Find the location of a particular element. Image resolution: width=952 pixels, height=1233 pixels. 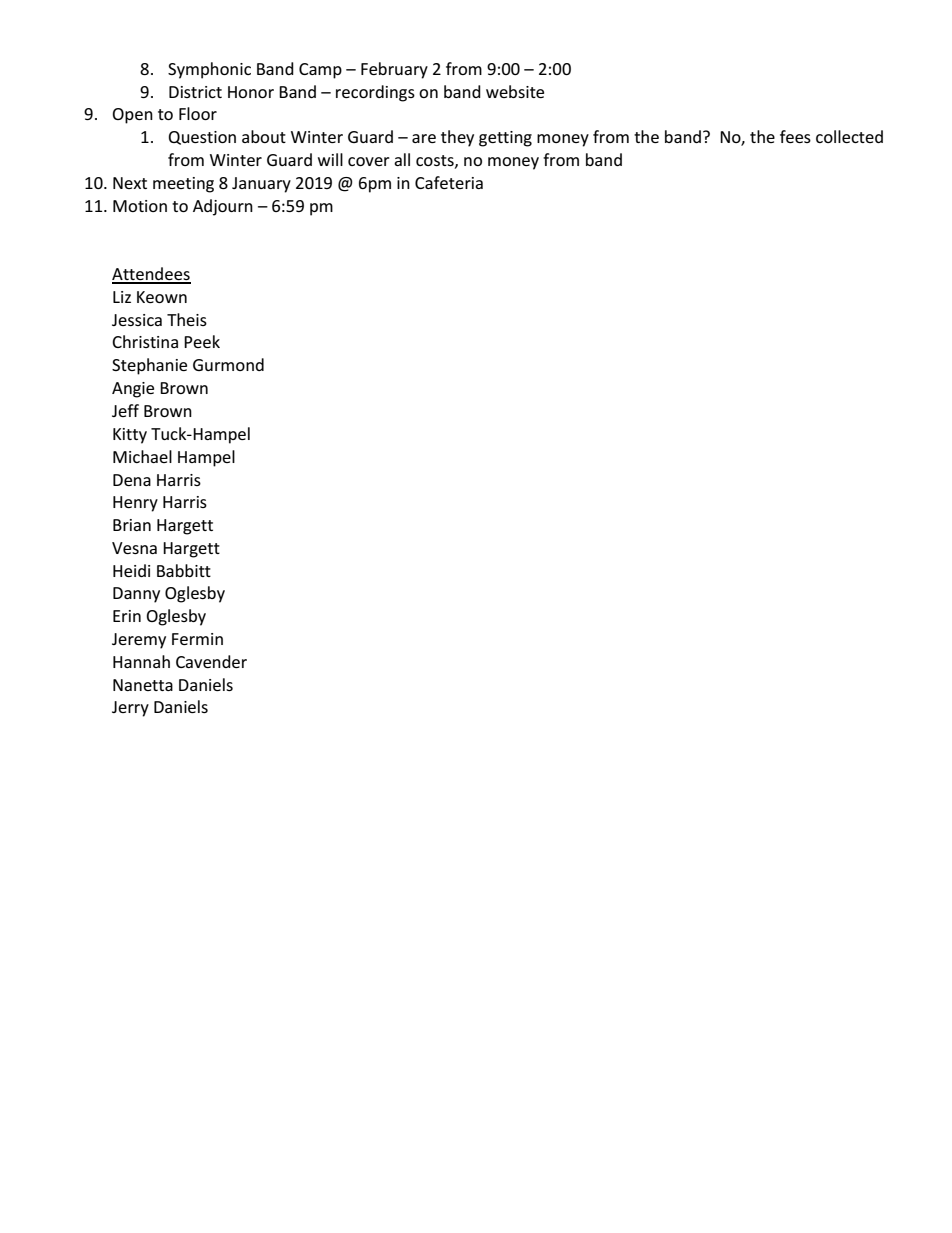

Michael is located at coordinates (142, 456).
